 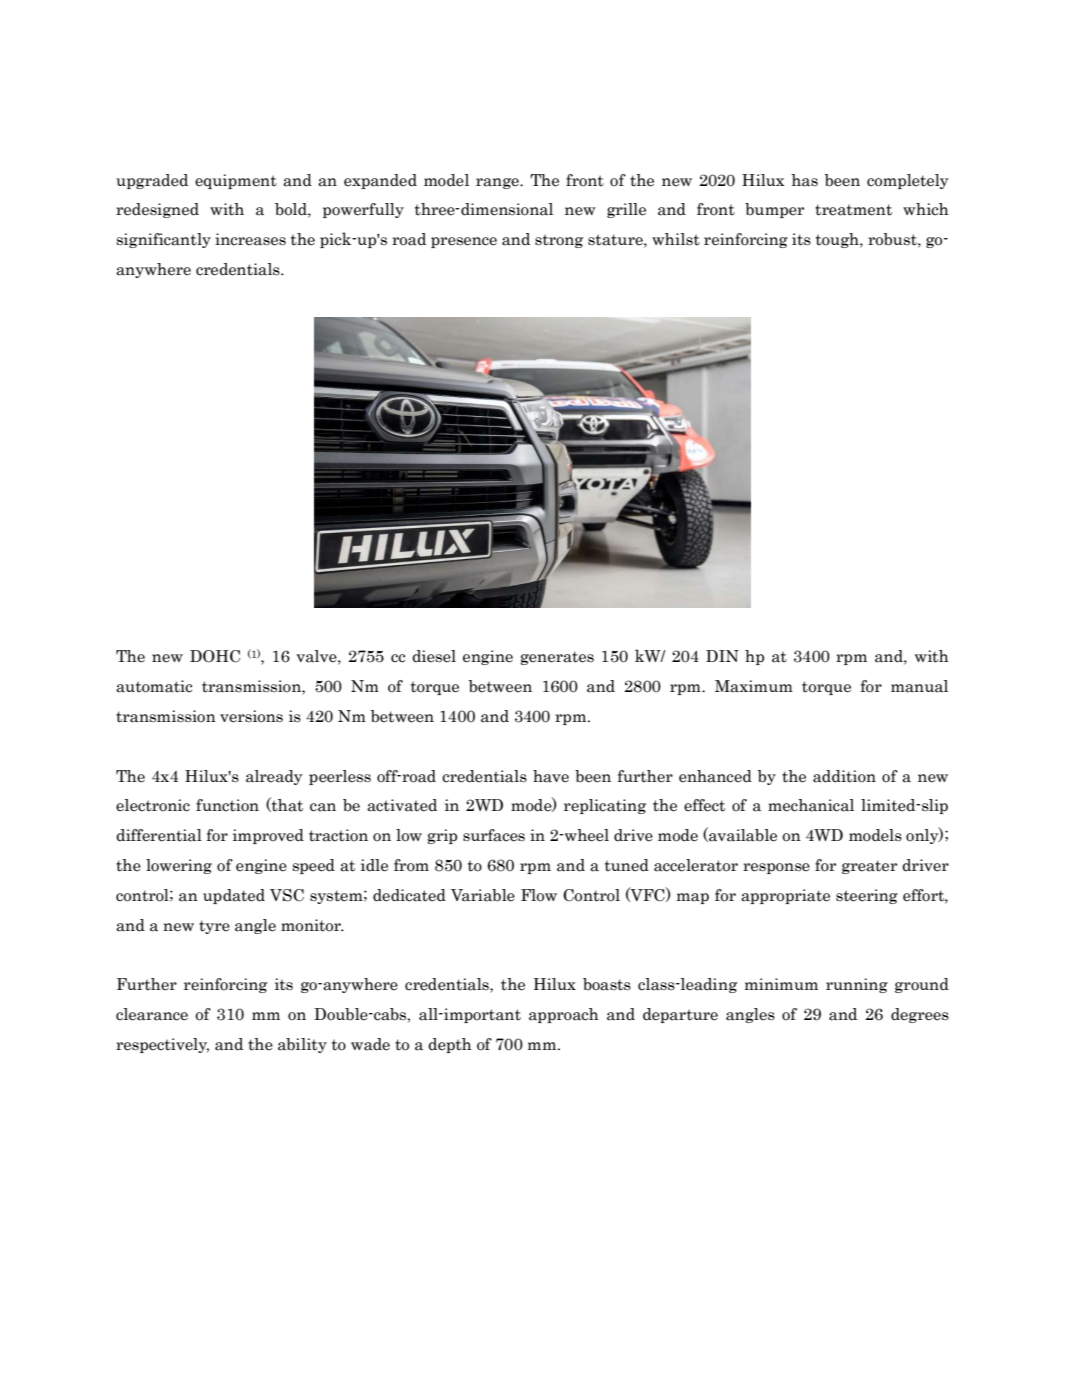 What do you see at coordinates (236, 181) in the screenshot?
I see `equipment` at bounding box center [236, 181].
